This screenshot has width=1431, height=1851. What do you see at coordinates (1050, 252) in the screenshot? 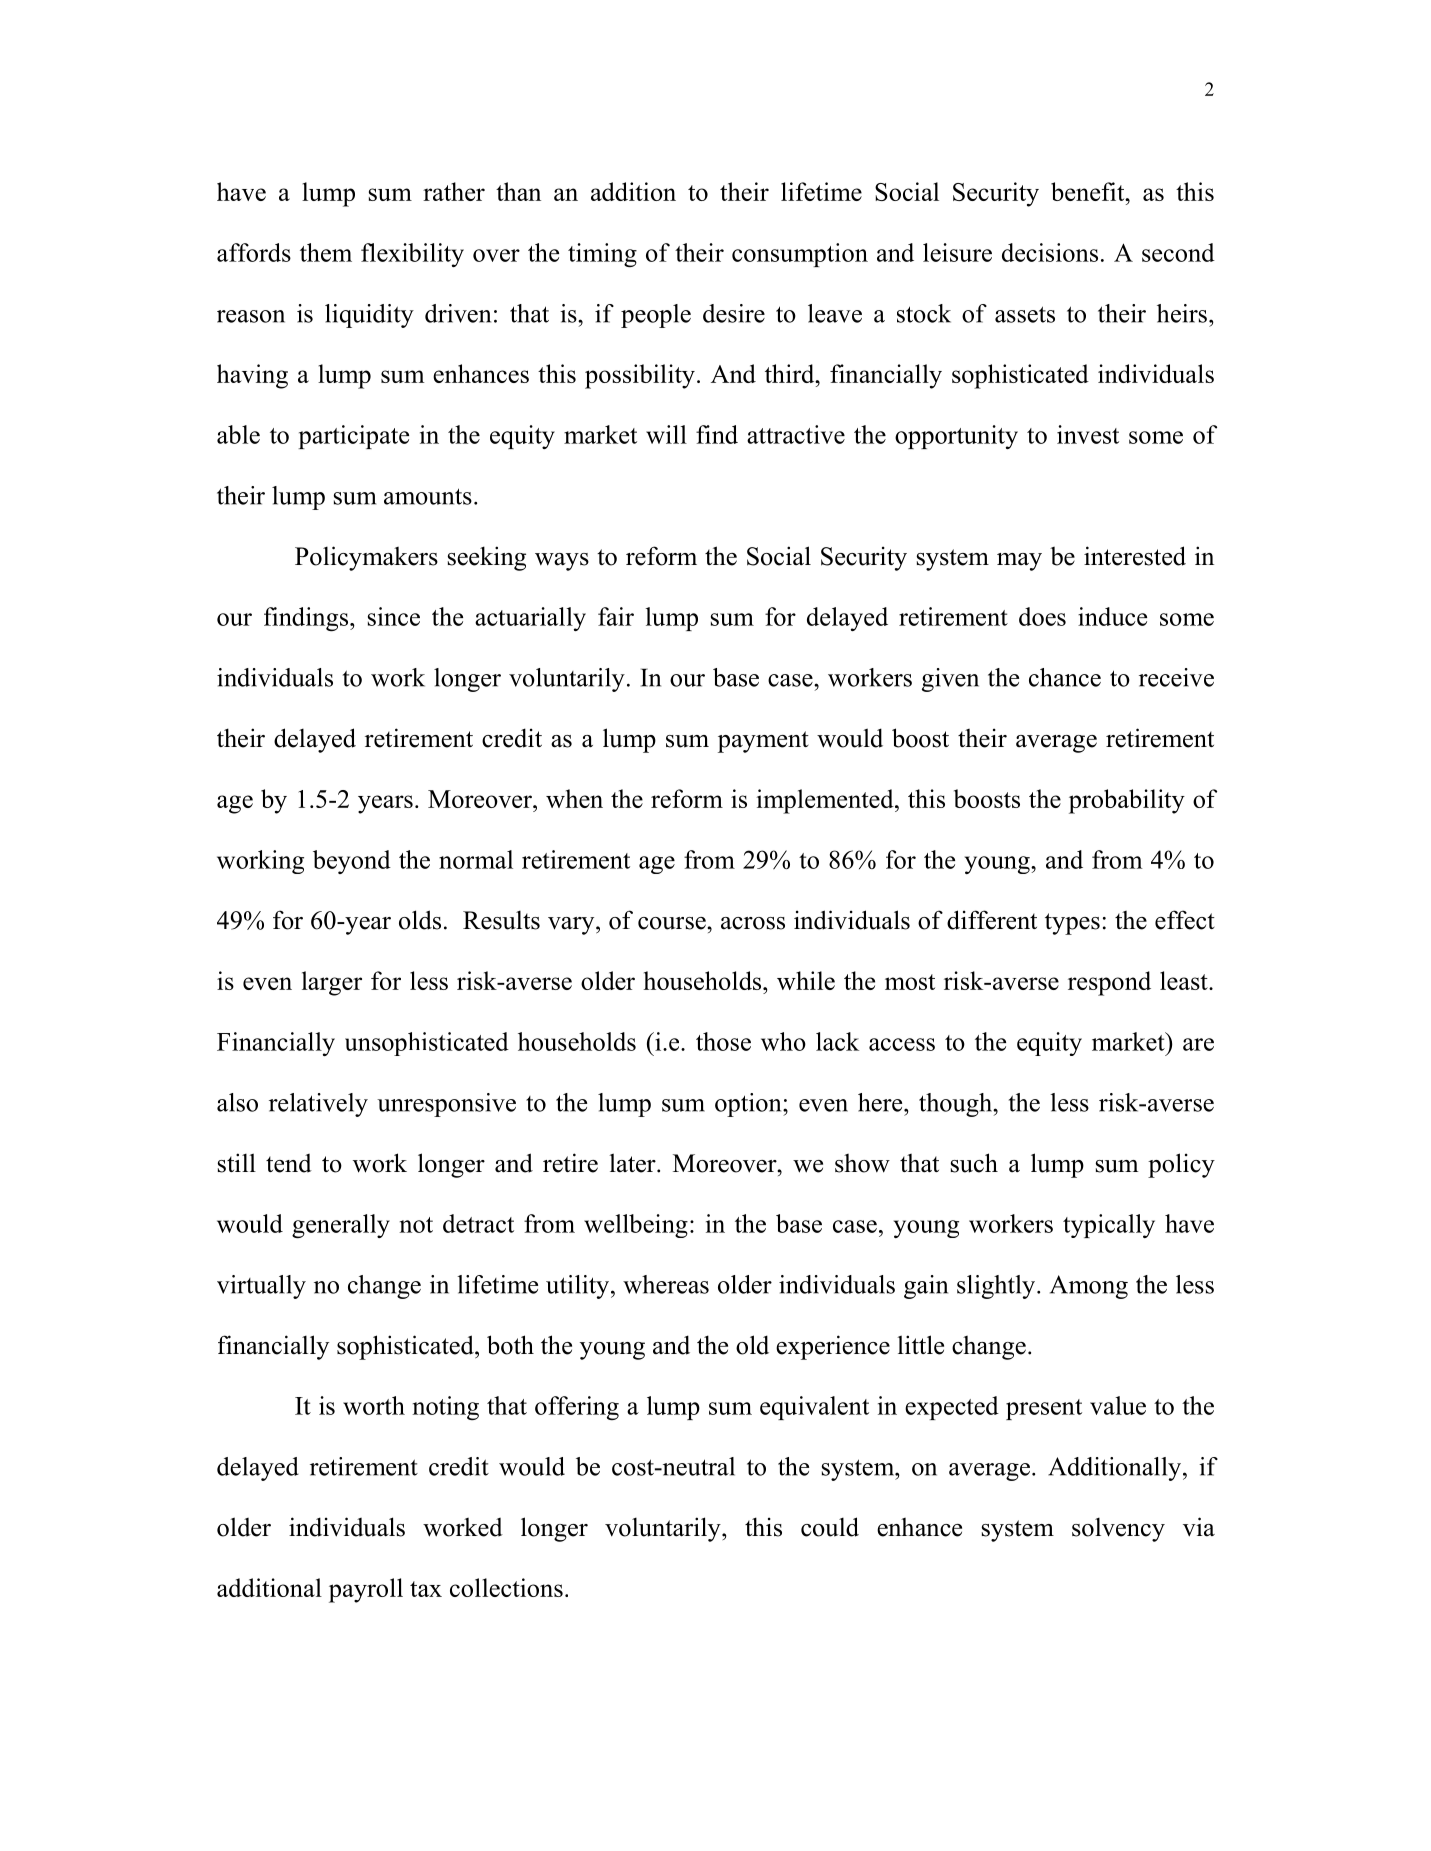
I see `decisions` at bounding box center [1050, 252].
